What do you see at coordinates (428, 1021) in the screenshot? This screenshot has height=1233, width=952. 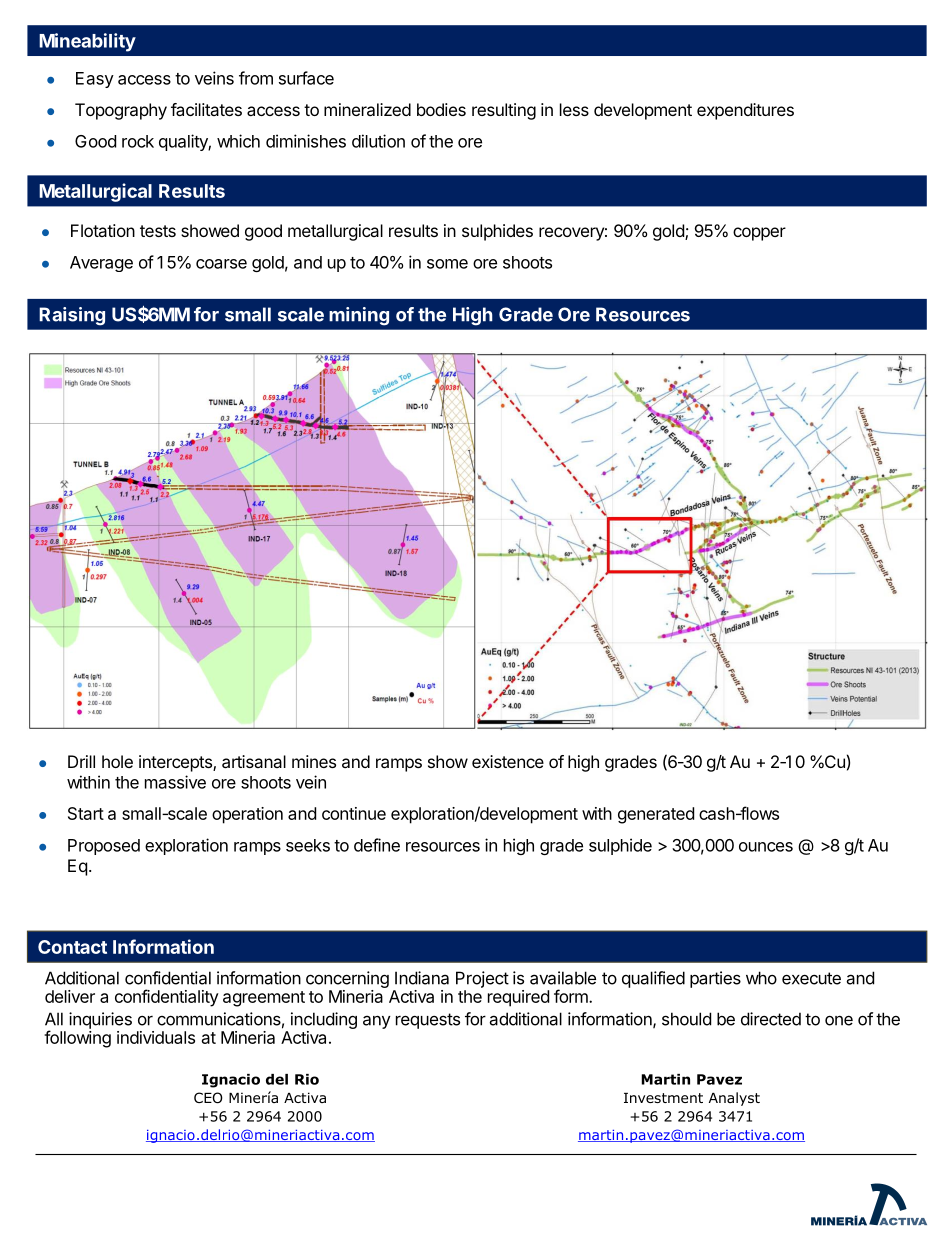 I see `requests` at bounding box center [428, 1021].
